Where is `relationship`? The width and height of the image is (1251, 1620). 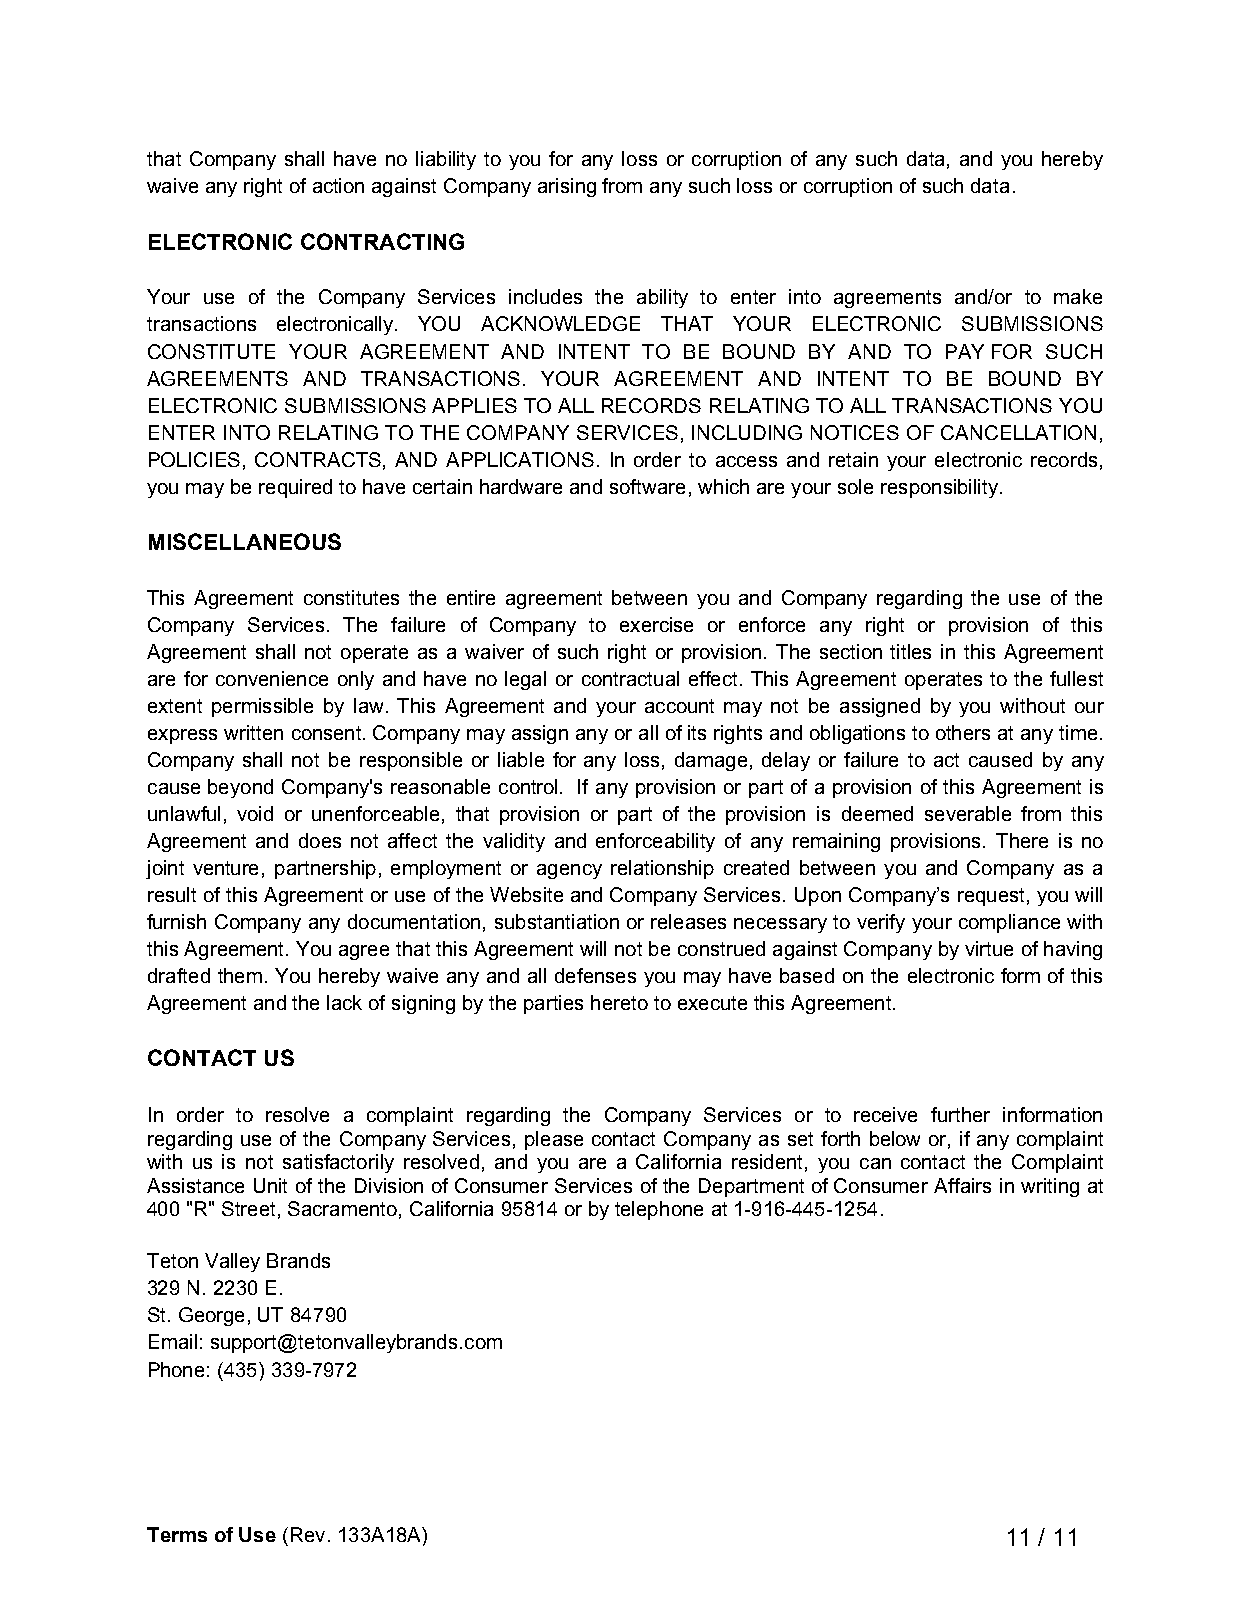 relationship is located at coordinates (662, 869).
